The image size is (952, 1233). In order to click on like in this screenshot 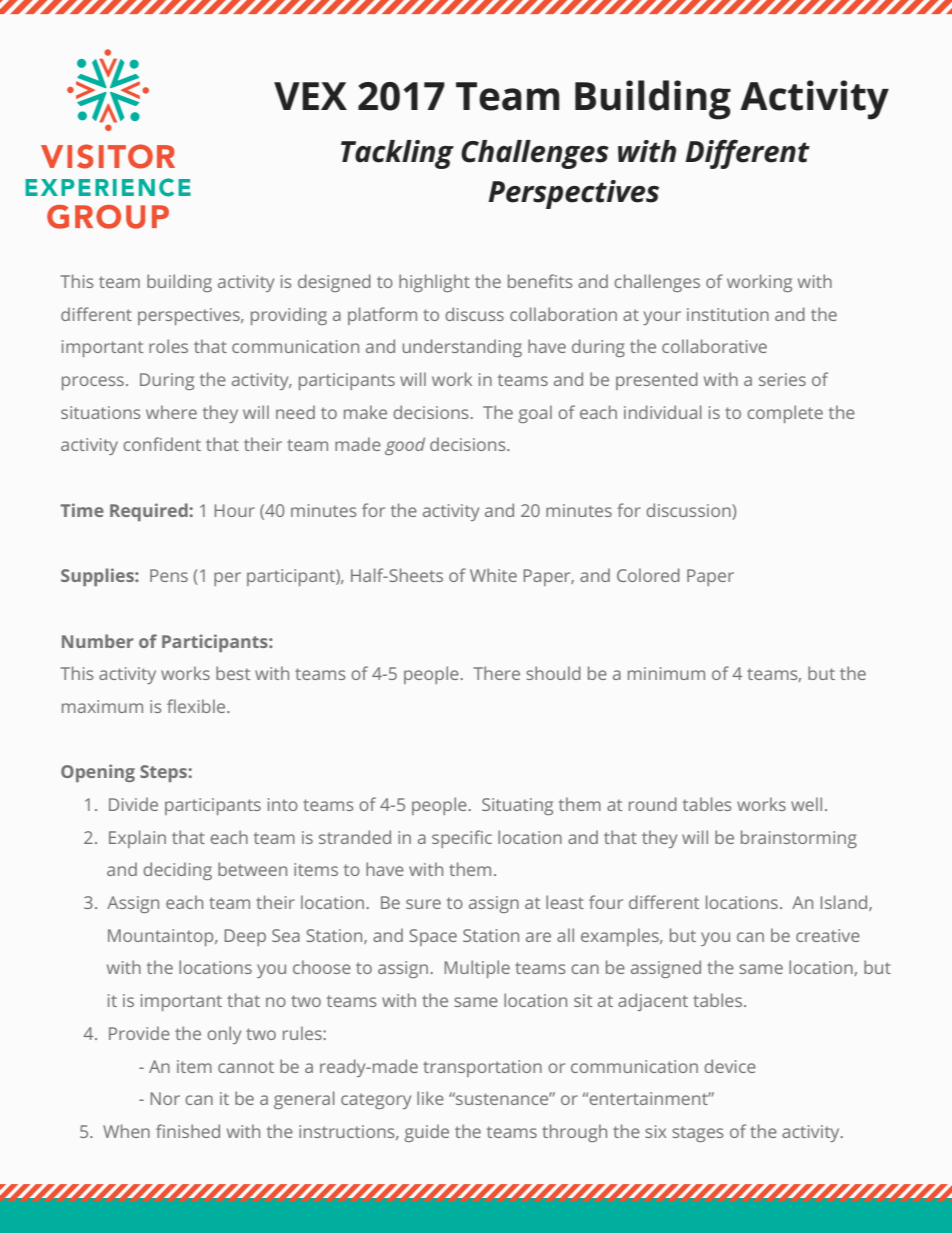, I will do `click(430, 1098)`.
